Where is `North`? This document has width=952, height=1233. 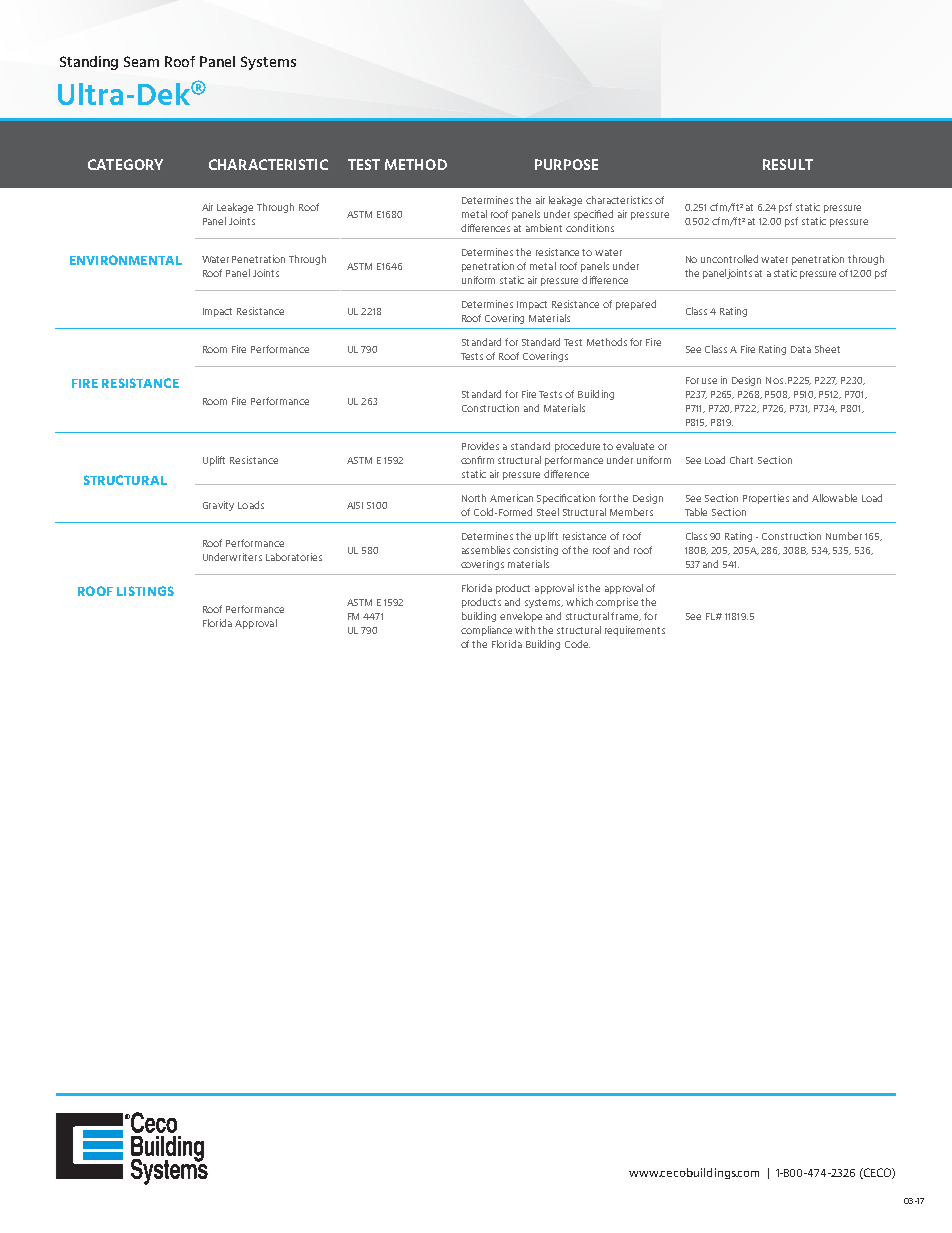
North is located at coordinates (474, 498).
